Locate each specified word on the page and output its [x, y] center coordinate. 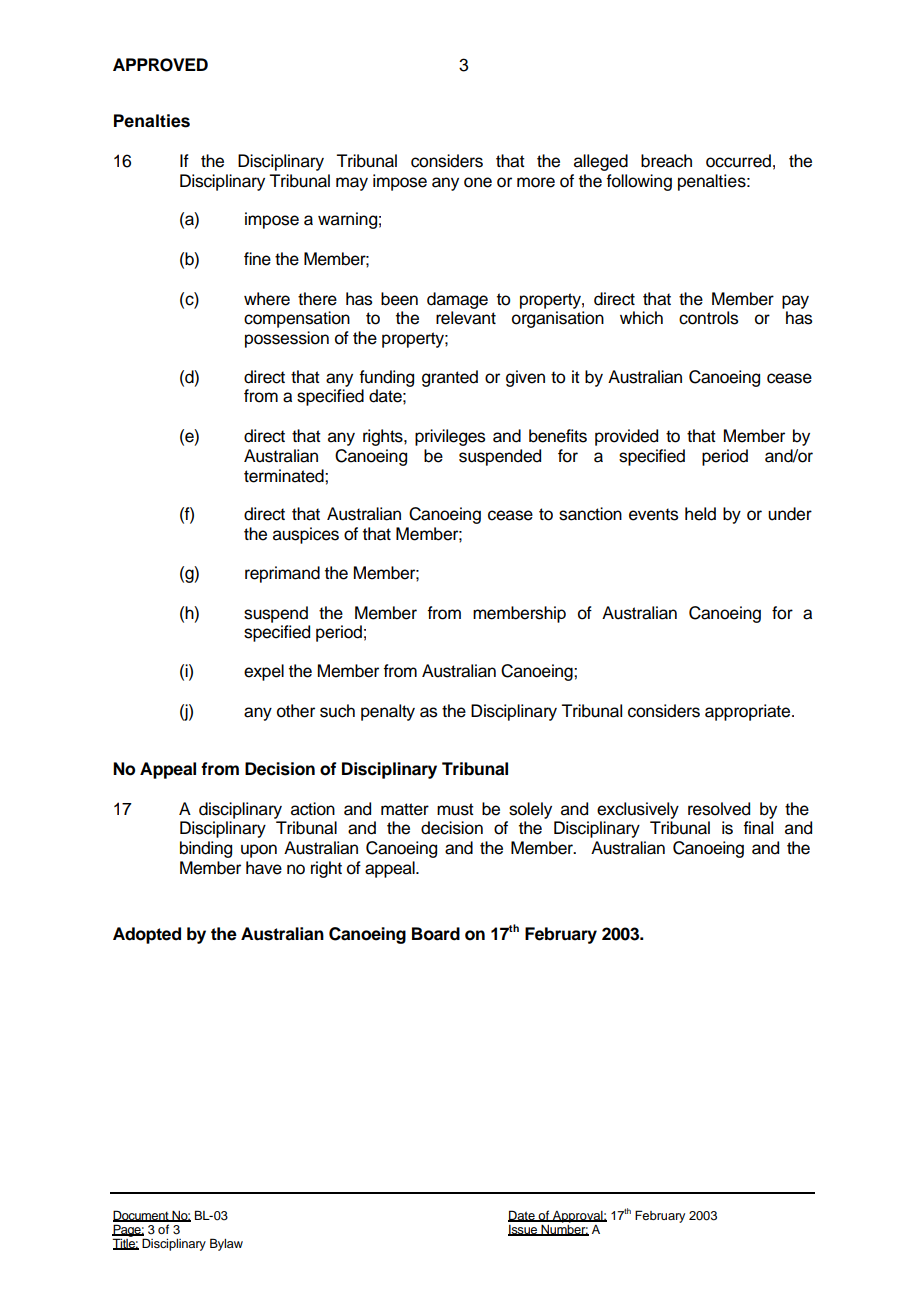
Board [436, 934]
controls [708, 318]
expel [264, 672]
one [478, 182]
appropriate [749, 712]
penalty [388, 712]
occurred [738, 161]
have [264, 868]
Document [142, 1216]
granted [450, 378]
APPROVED [160, 65]
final [758, 828]
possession [287, 339]
